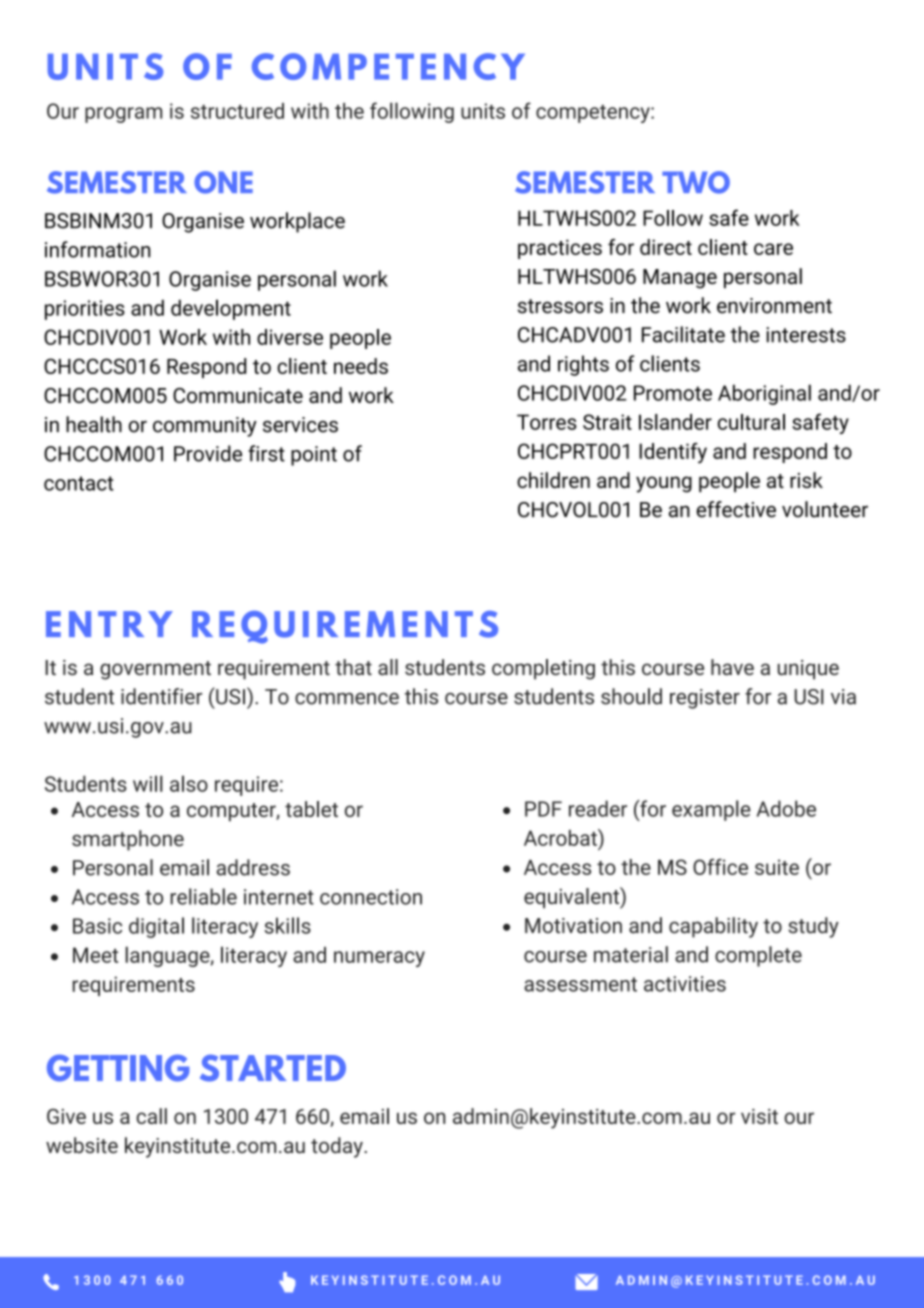 The height and width of the document is (1308, 924). I want to click on Provide, so click(208, 453).
